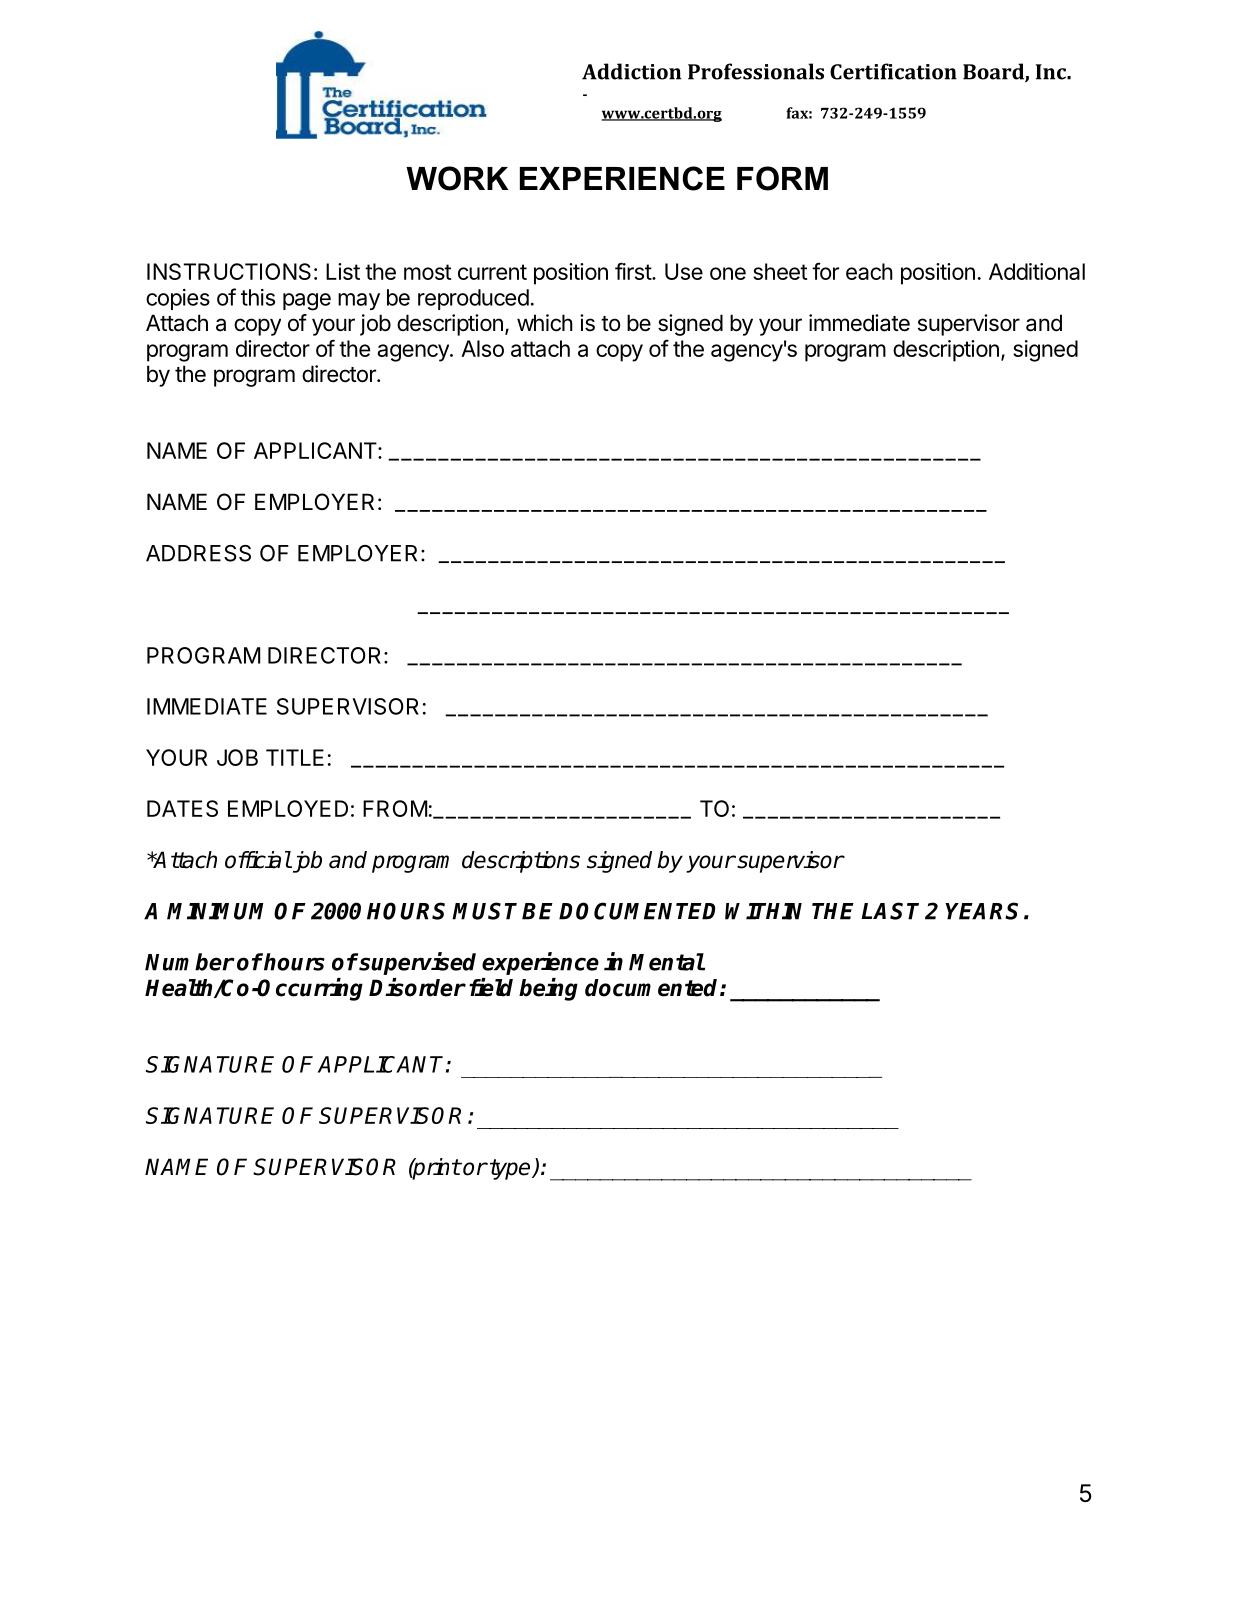  What do you see at coordinates (288, 808) in the screenshot?
I see `EMPLOYED` at bounding box center [288, 808].
